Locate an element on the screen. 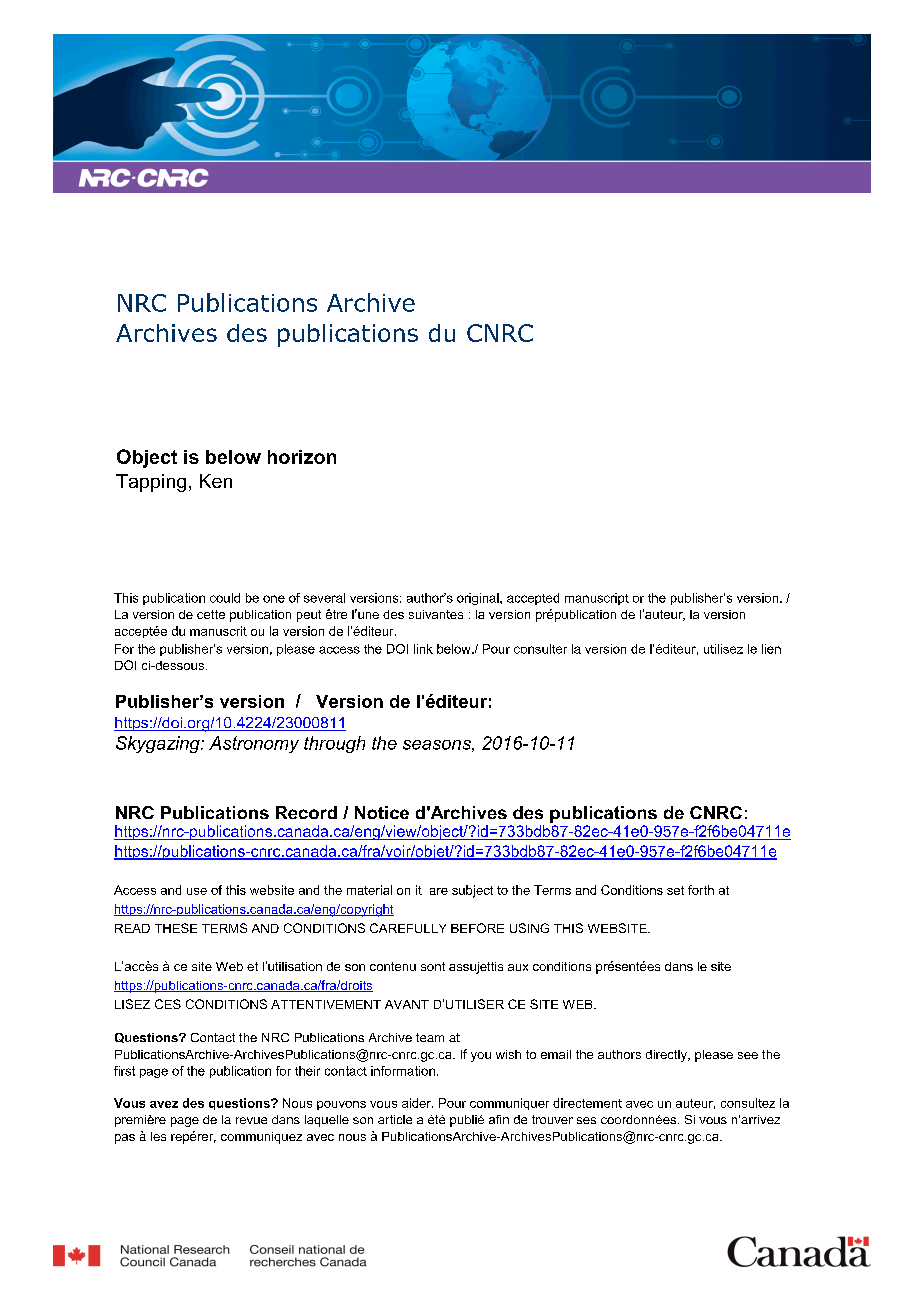 Image resolution: width=924 pixels, height=1308 pixels. revue is located at coordinates (251, 1120).
